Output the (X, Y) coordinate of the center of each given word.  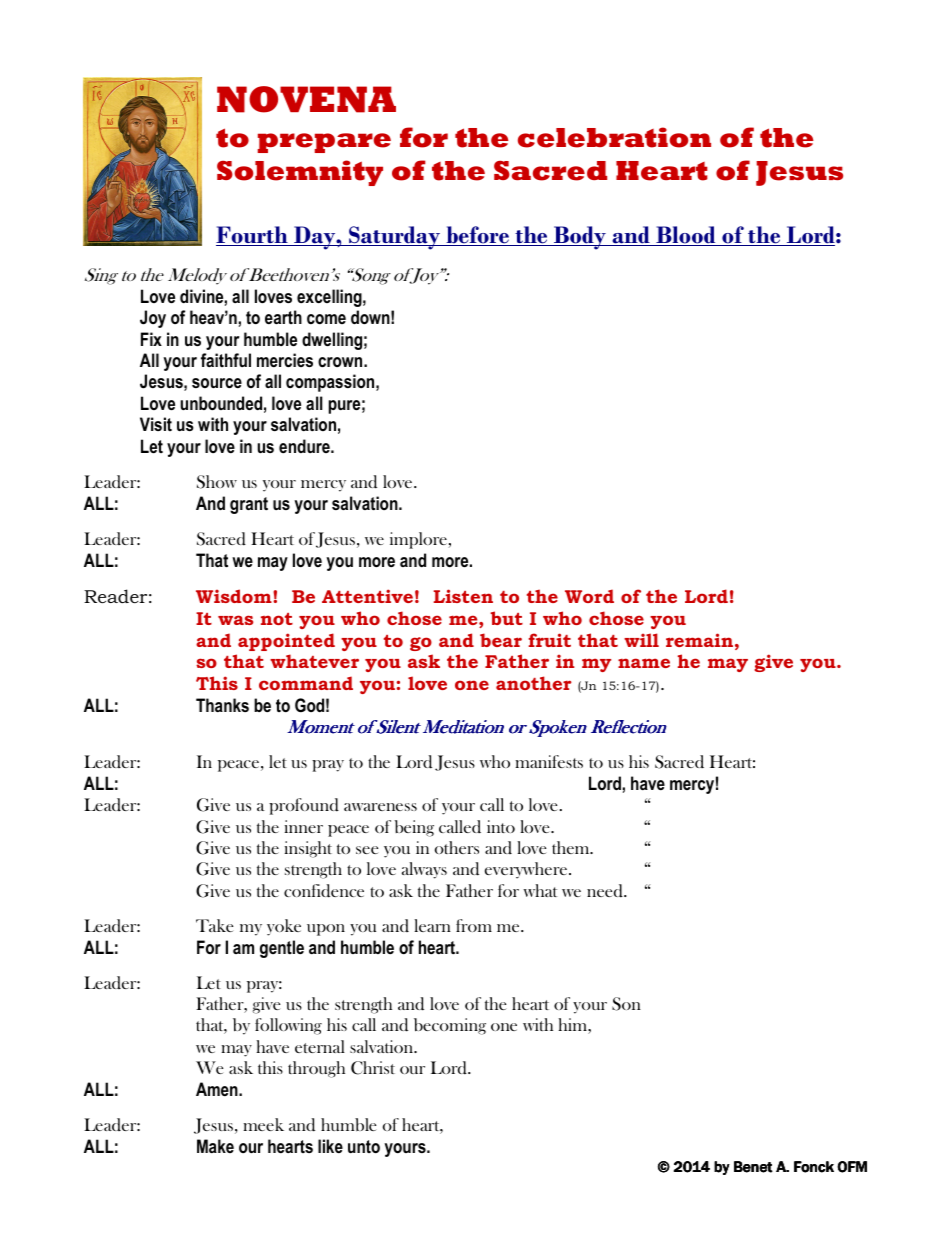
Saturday (394, 238)
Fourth (253, 236)
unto (364, 1146)
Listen (463, 596)
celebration (614, 137)
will (641, 640)
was (235, 620)
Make (215, 1146)
